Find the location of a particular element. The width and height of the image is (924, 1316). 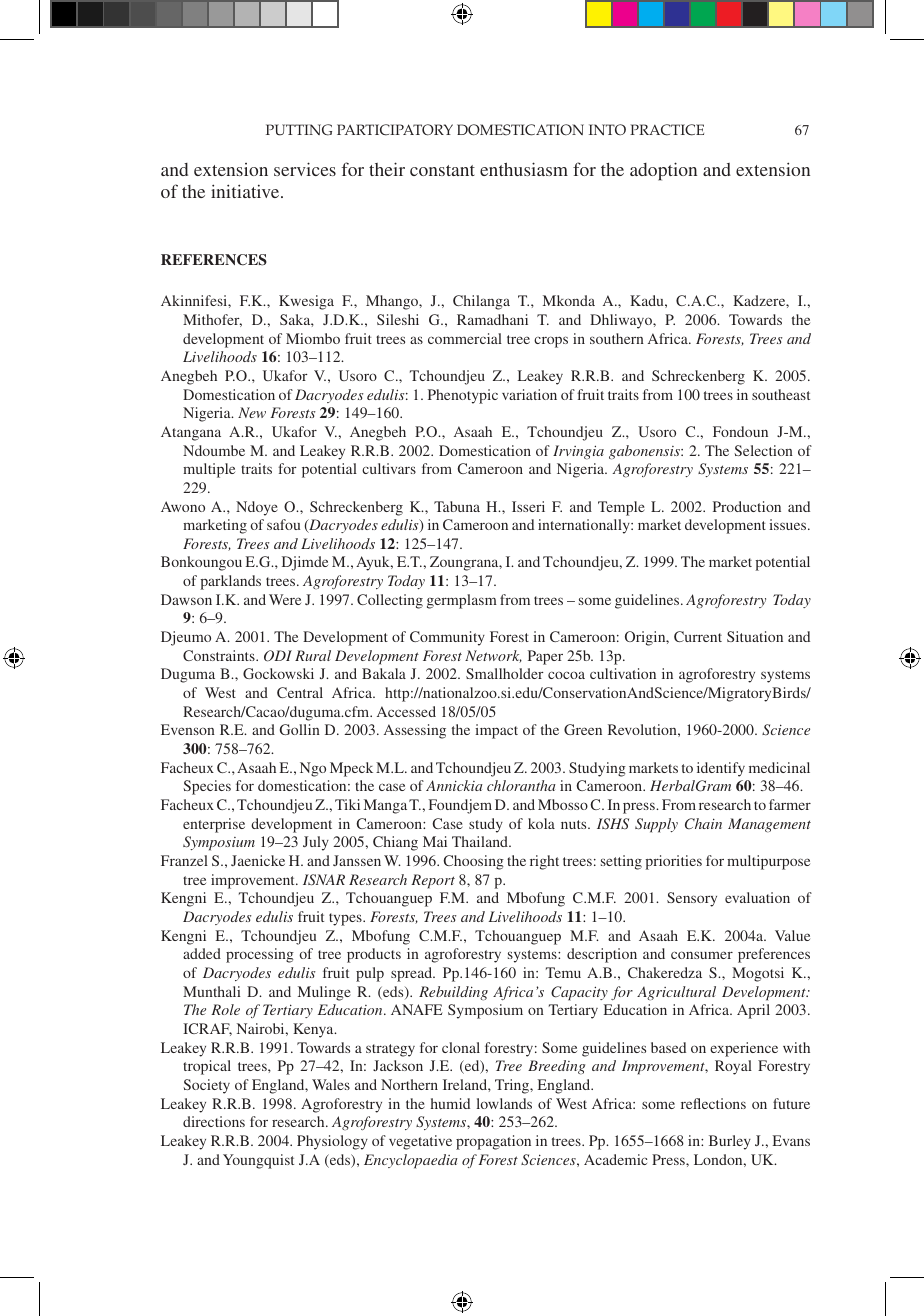

initiative is located at coordinates (246, 191).
